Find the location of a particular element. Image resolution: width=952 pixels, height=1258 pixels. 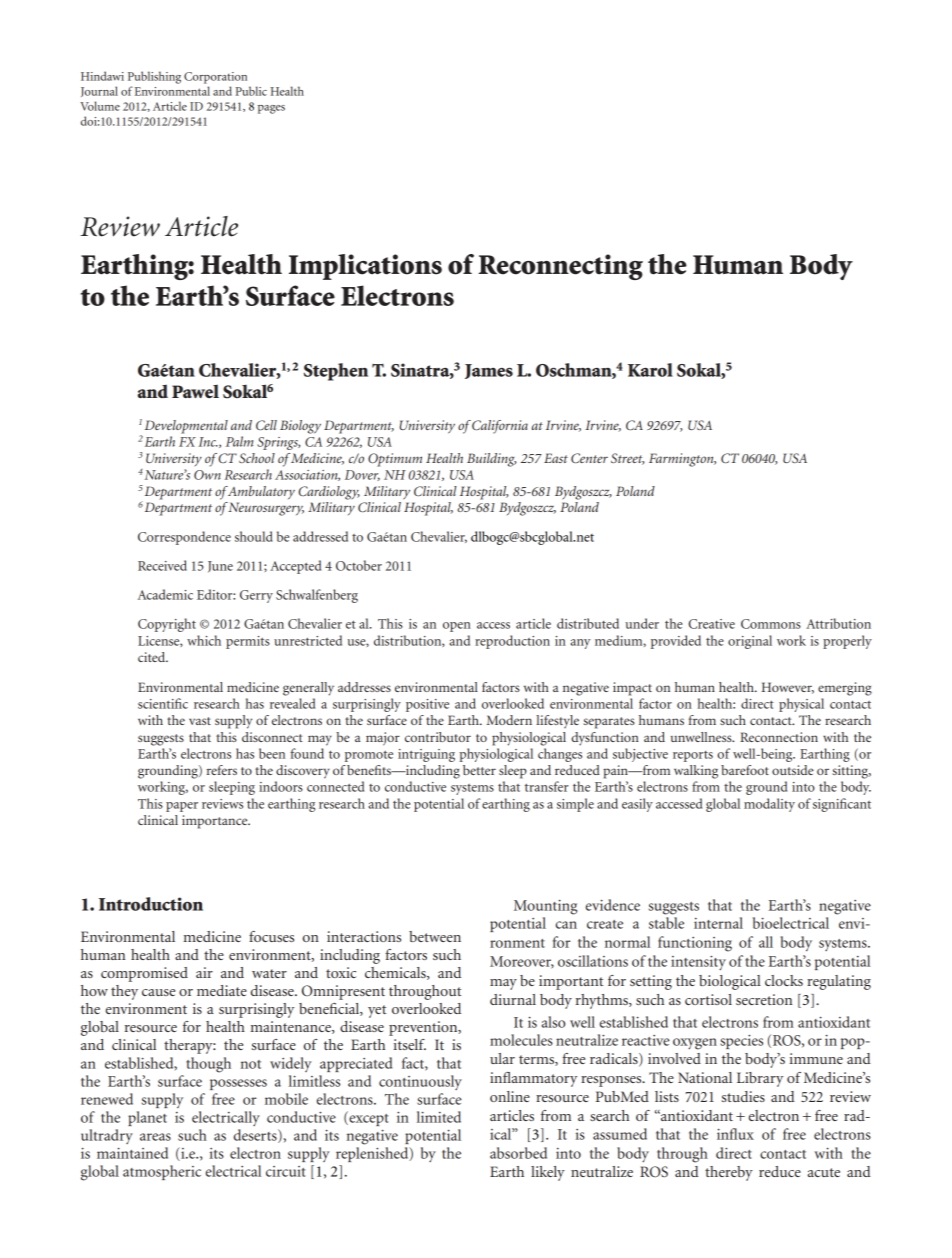

Reconnecting is located at coordinates (560, 267).
